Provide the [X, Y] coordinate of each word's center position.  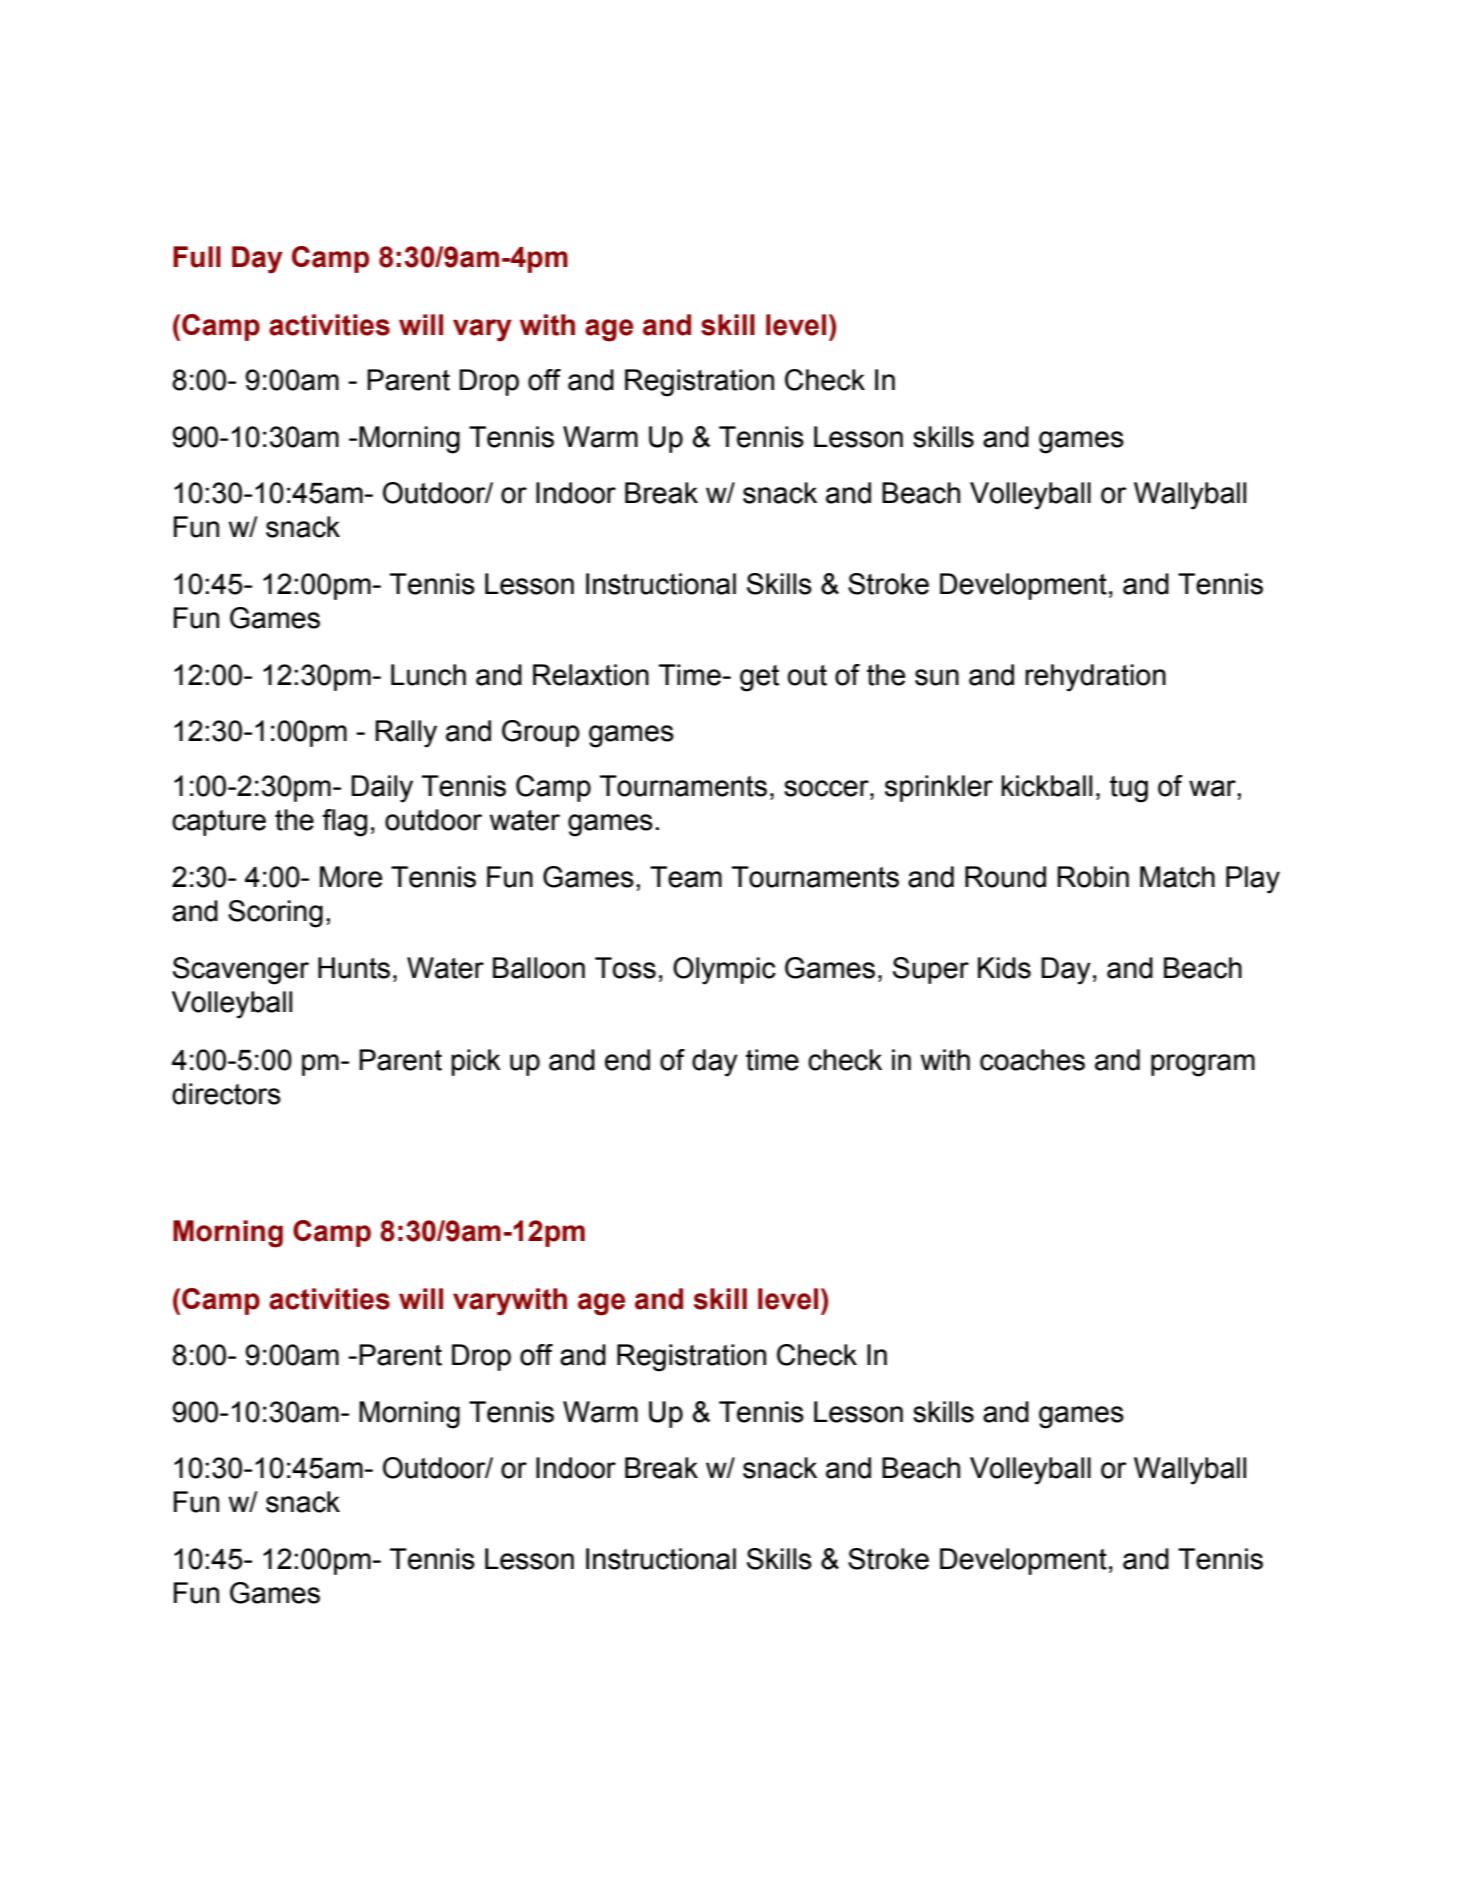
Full [197, 257]
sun [937, 677]
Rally [406, 734]
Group [541, 733]
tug [1129, 789]
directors [226, 1094]
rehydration [1095, 678]
